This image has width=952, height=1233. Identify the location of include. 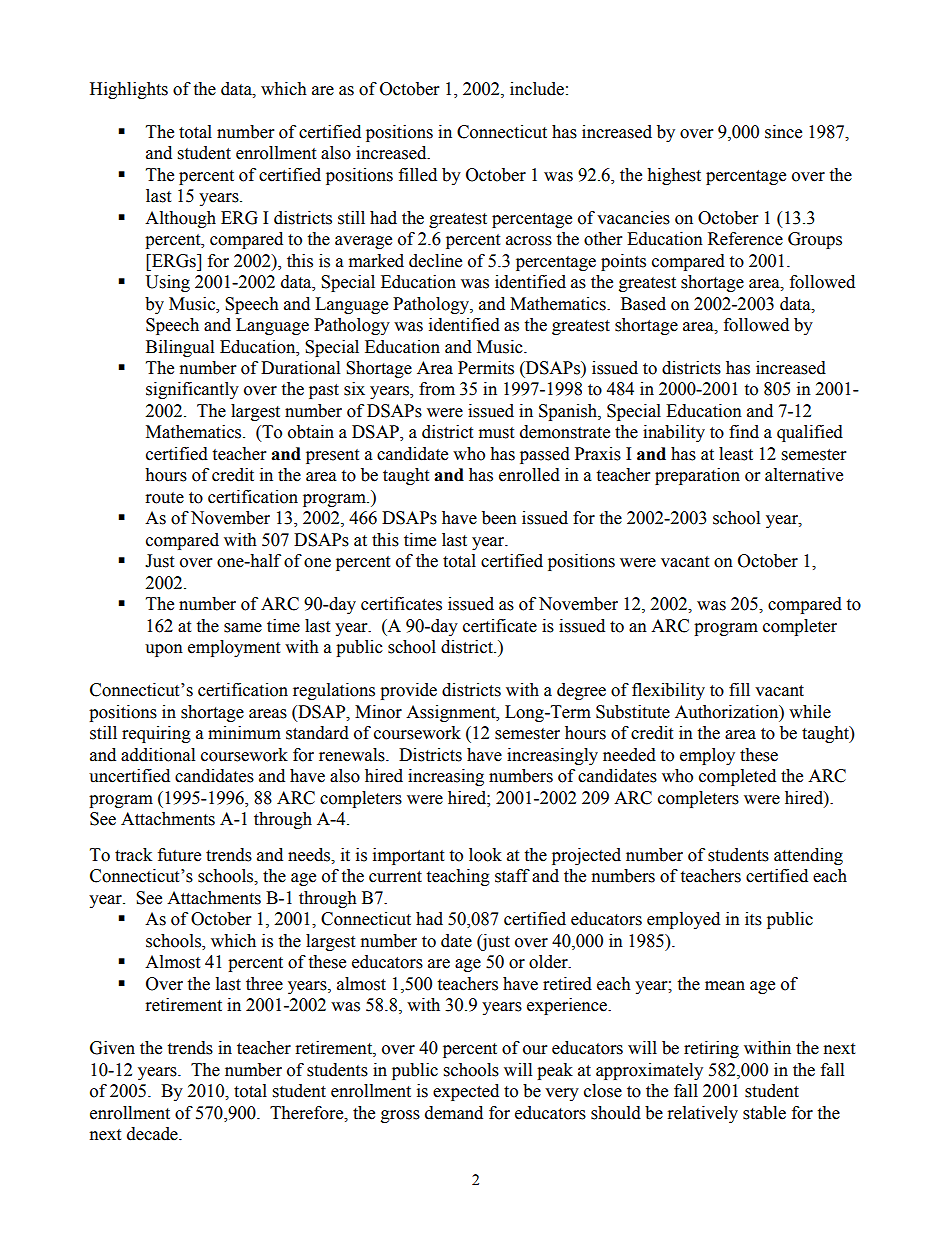
(537, 89).
